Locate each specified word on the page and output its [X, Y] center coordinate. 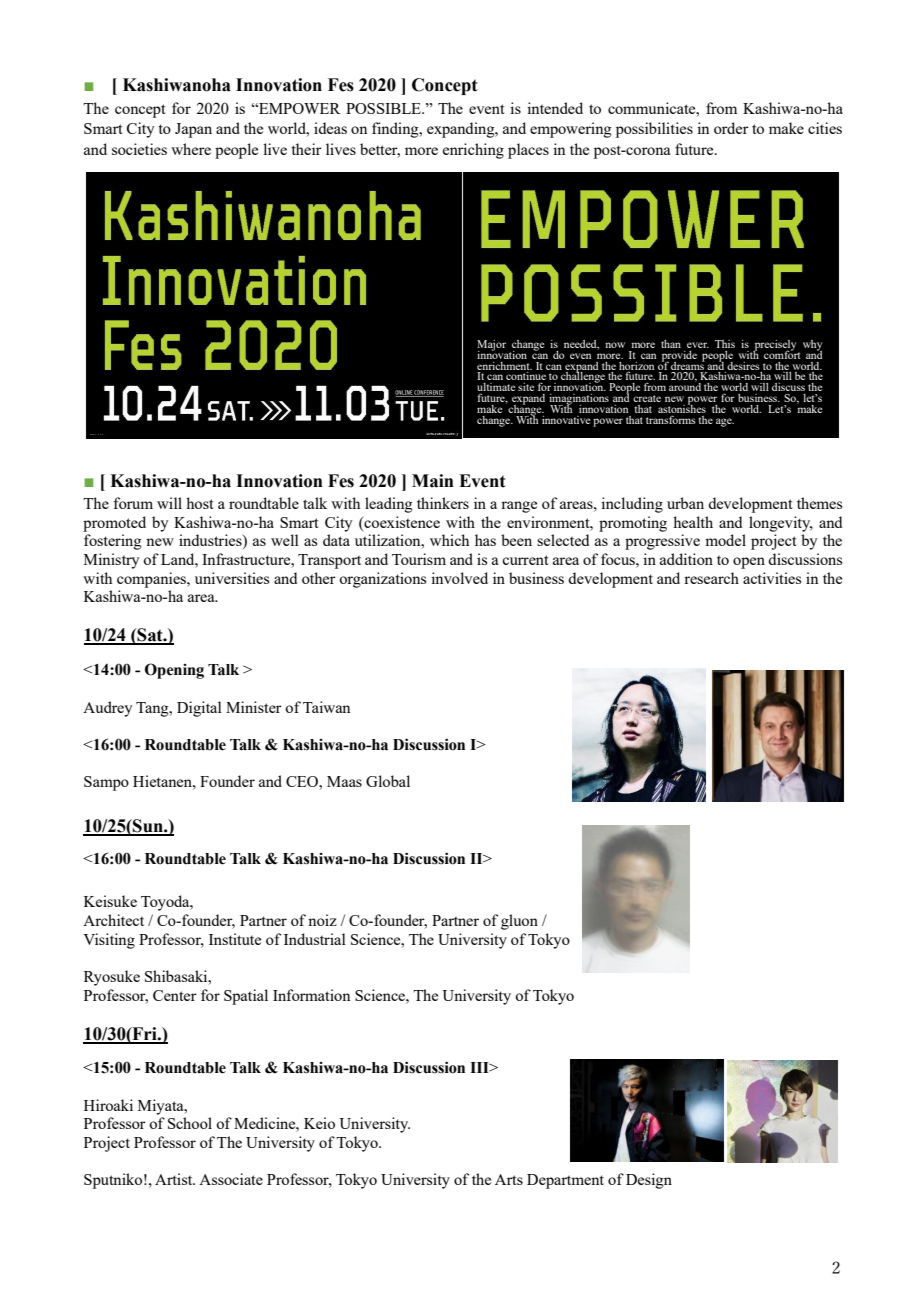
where [191, 149]
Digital [199, 709]
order [731, 128]
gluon [519, 922]
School [190, 1123]
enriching [473, 151]
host [200, 503]
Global [388, 781]
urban [685, 503]
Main [433, 481]
